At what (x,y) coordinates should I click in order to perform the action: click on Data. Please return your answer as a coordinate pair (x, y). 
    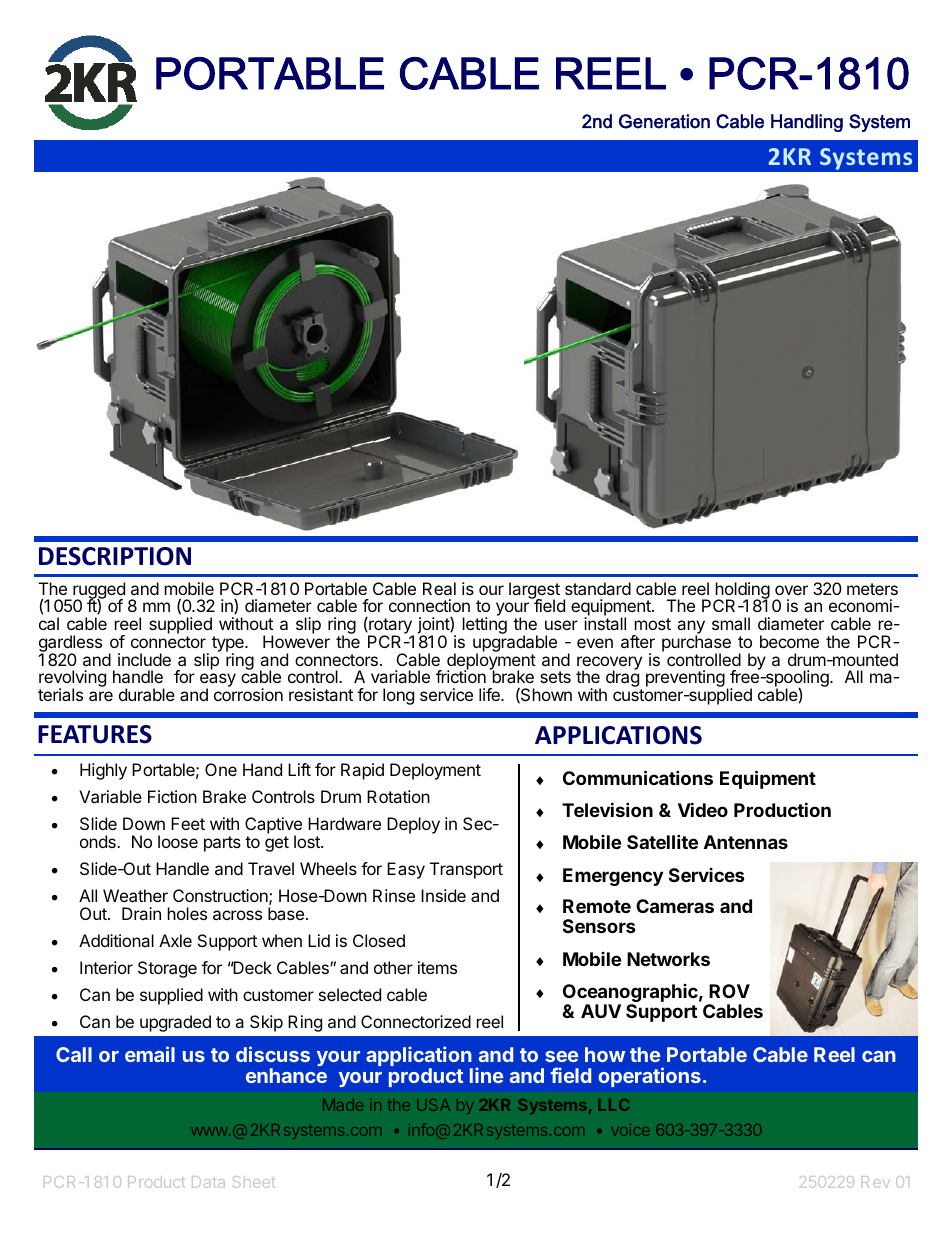
    Looking at the image, I should click on (208, 1182).
